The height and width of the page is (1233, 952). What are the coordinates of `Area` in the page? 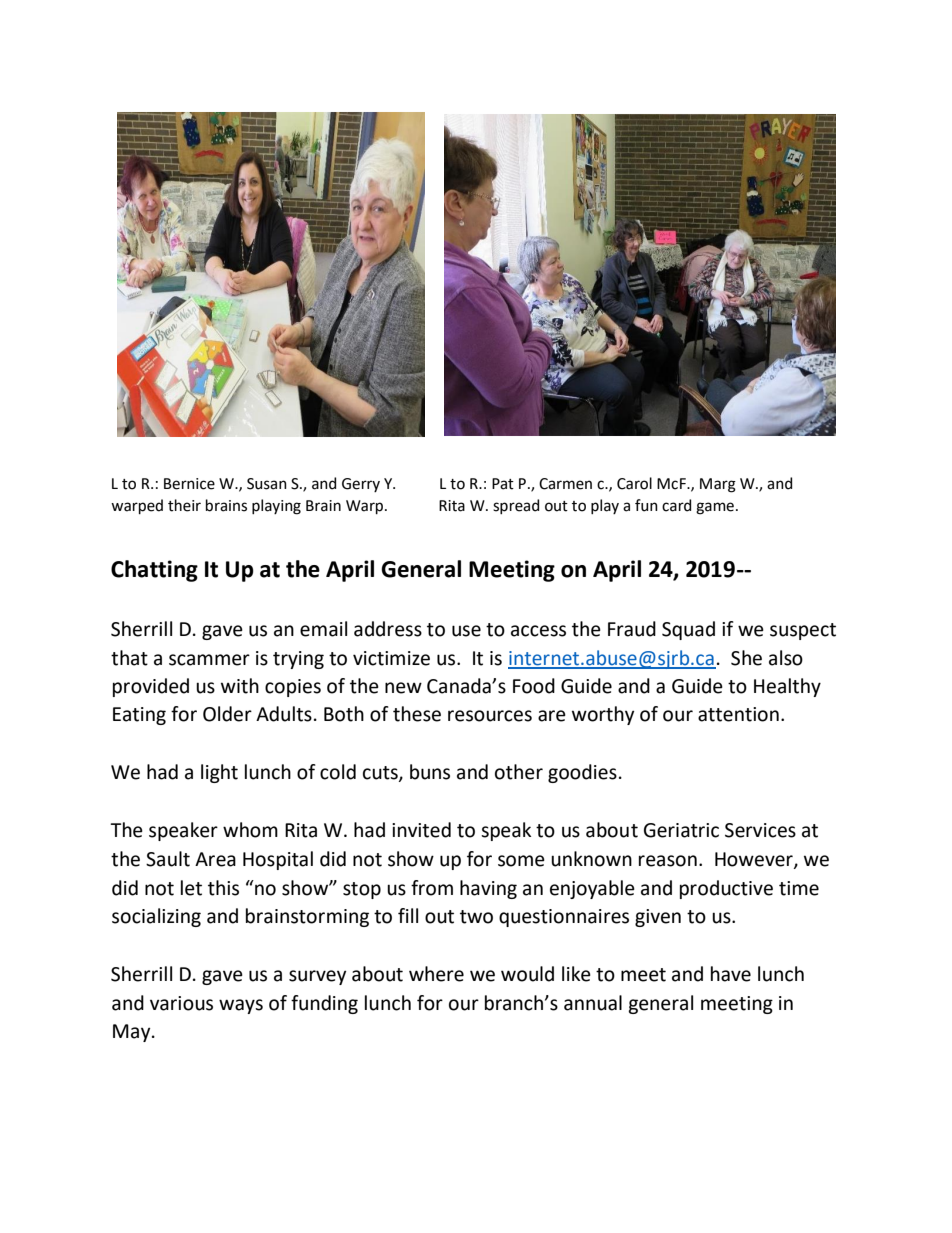 It's located at (215, 859).
